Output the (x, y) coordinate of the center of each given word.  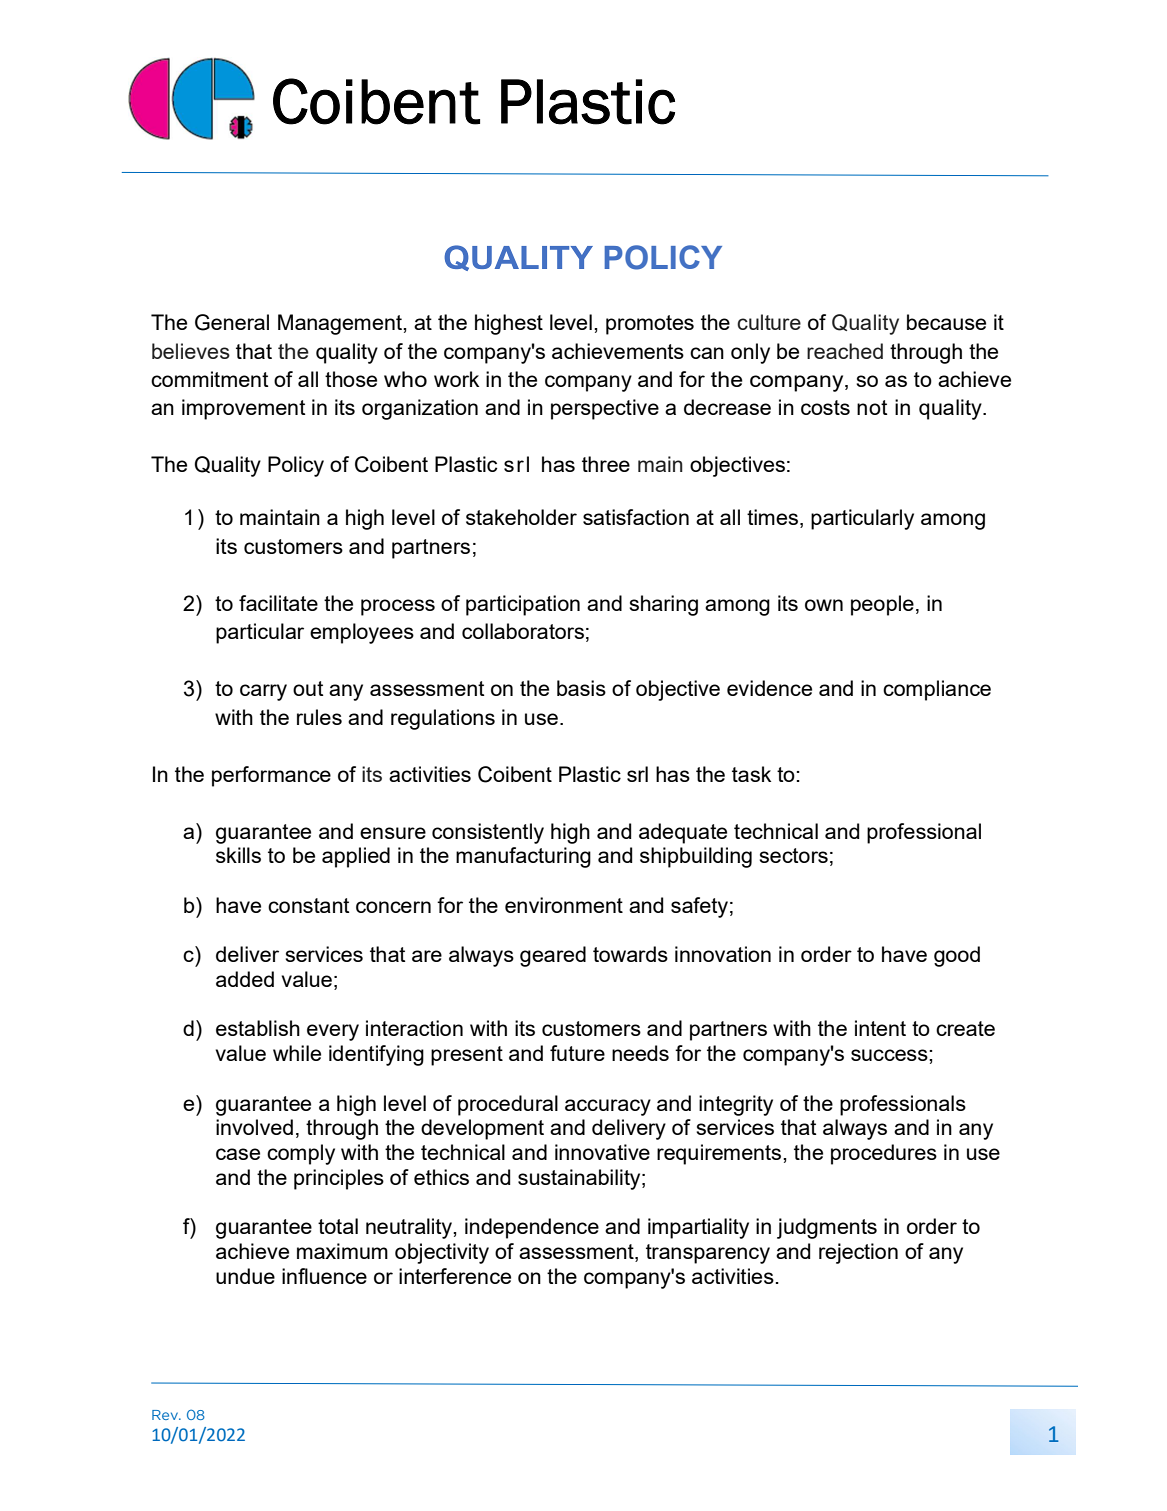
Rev (166, 1415)
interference (455, 1276)
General (232, 322)
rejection (858, 1253)
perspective (605, 409)
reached (845, 351)
